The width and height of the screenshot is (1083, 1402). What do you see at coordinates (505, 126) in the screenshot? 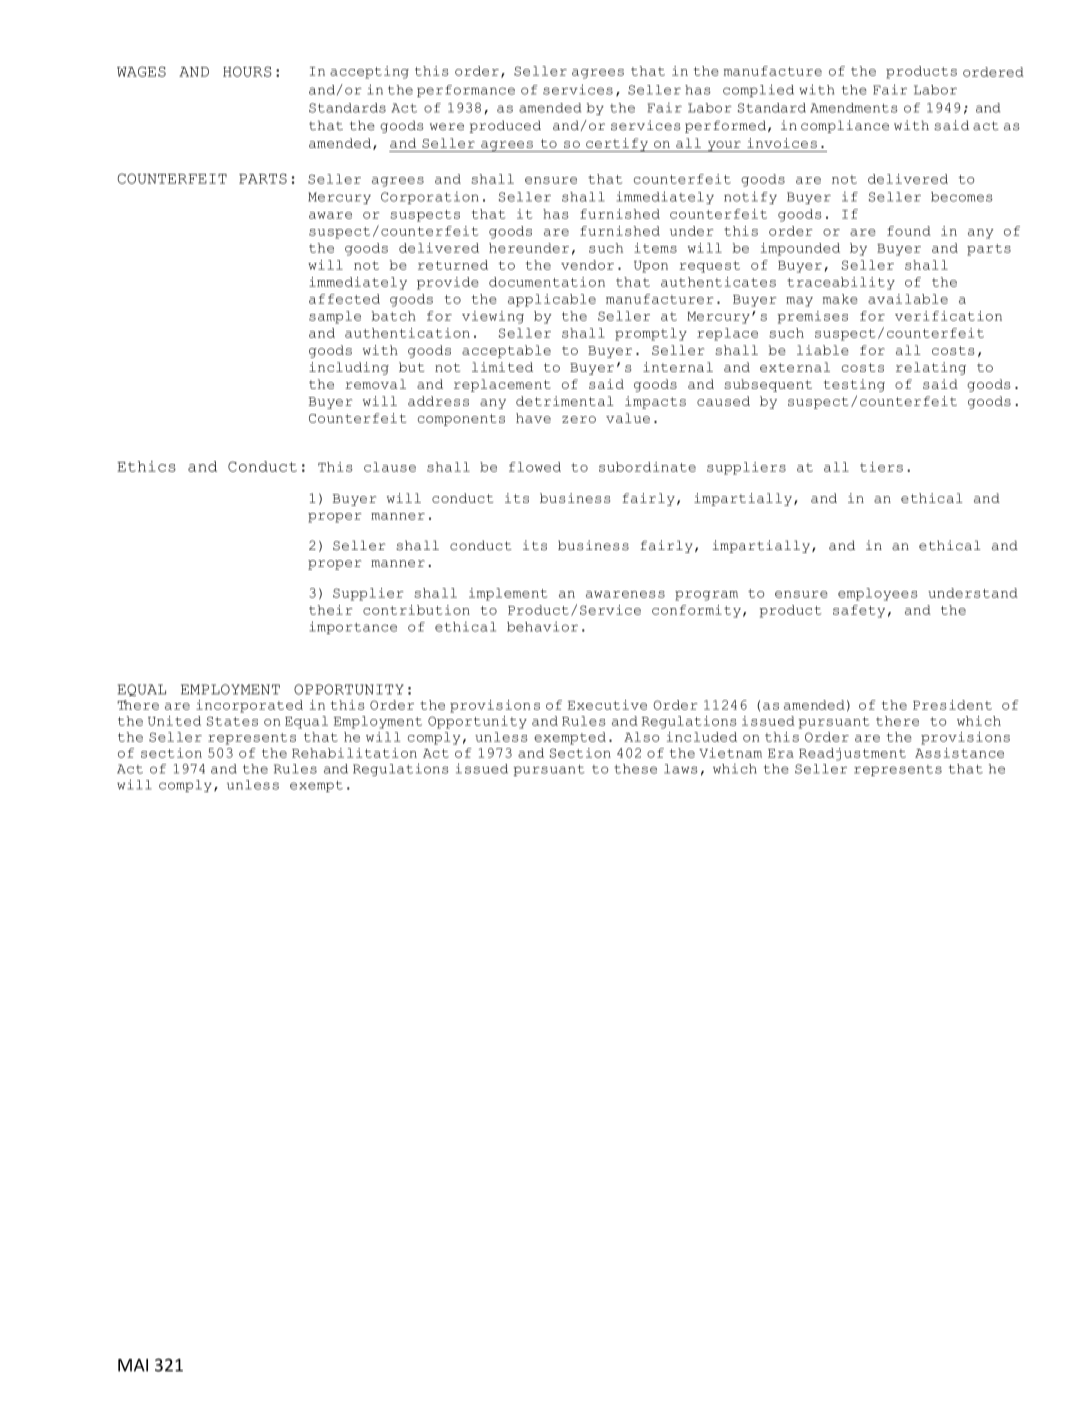
I see `produced` at bounding box center [505, 126].
